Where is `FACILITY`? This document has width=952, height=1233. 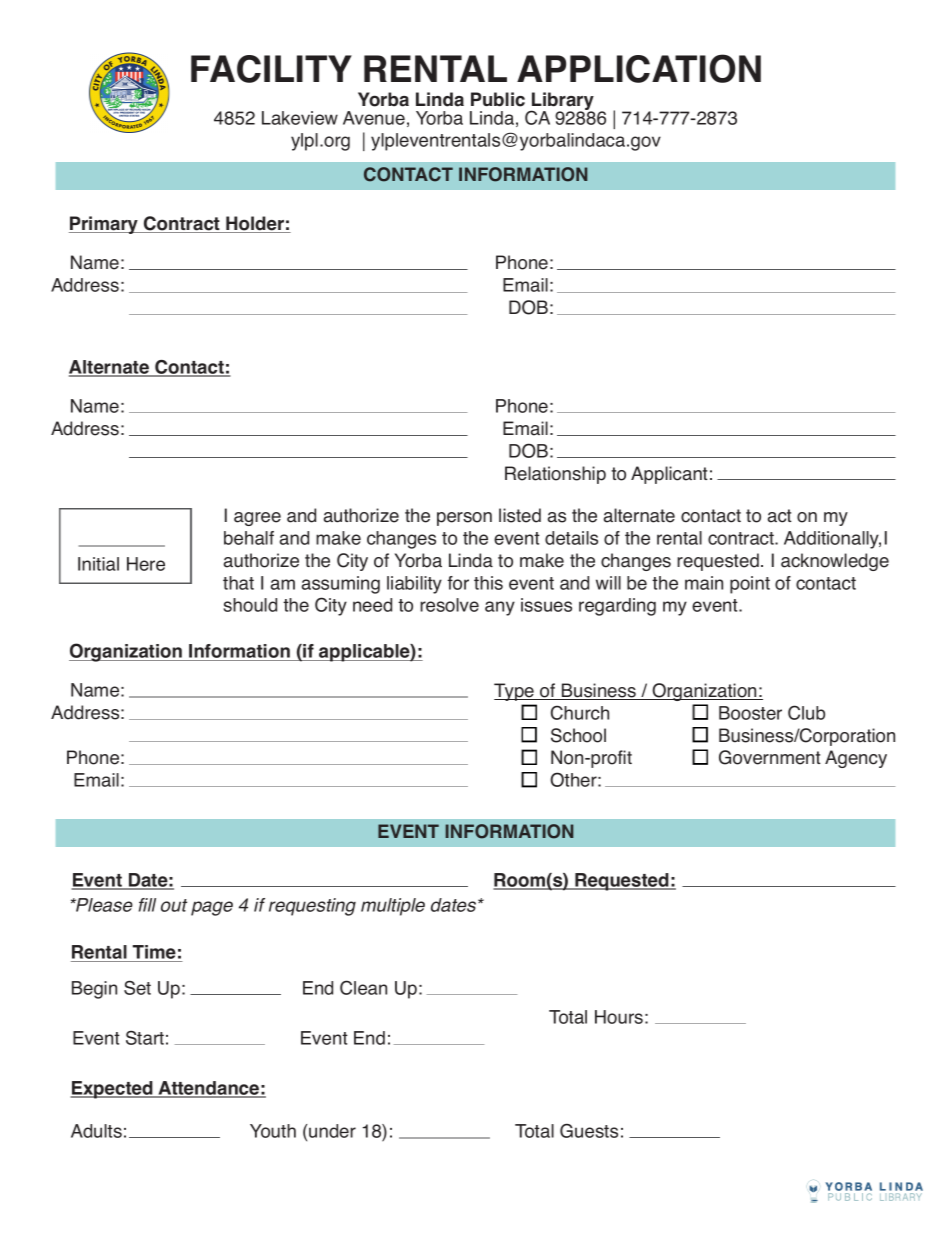 FACILITY is located at coordinates (271, 69).
